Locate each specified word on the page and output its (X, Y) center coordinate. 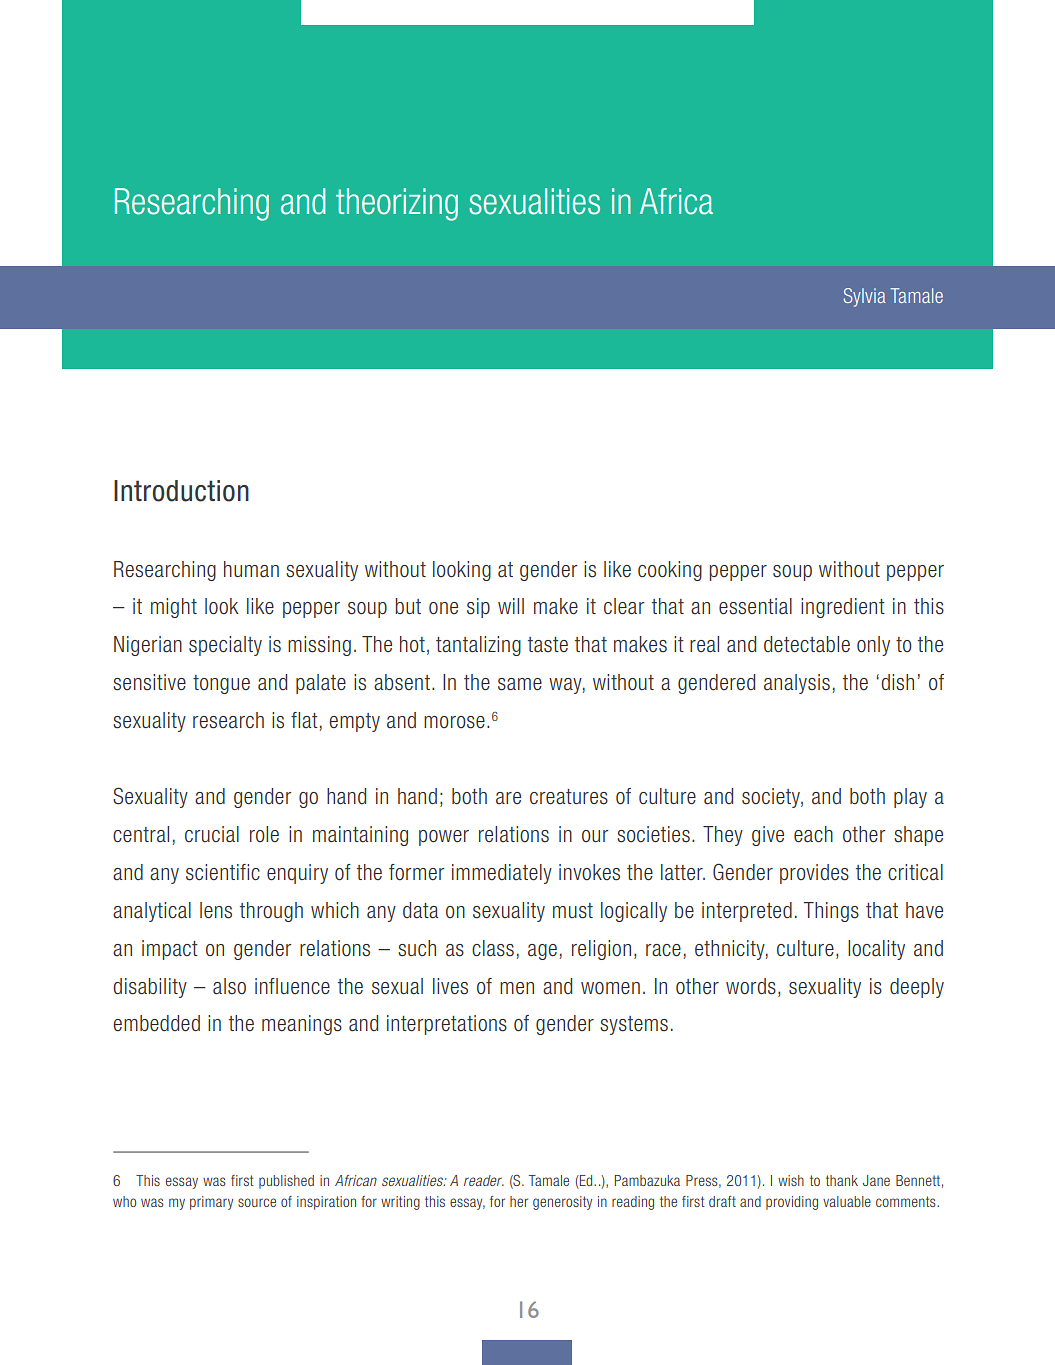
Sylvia (865, 297)
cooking (670, 571)
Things (831, 912)
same (520, 684)
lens (216, 910)
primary (211, 1203)
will (511, 606)
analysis (797, 684)
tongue (221, 684)
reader (484, 1180)
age (542, 952)
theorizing (397, 204)
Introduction (181, 491)
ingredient (843, 608)
